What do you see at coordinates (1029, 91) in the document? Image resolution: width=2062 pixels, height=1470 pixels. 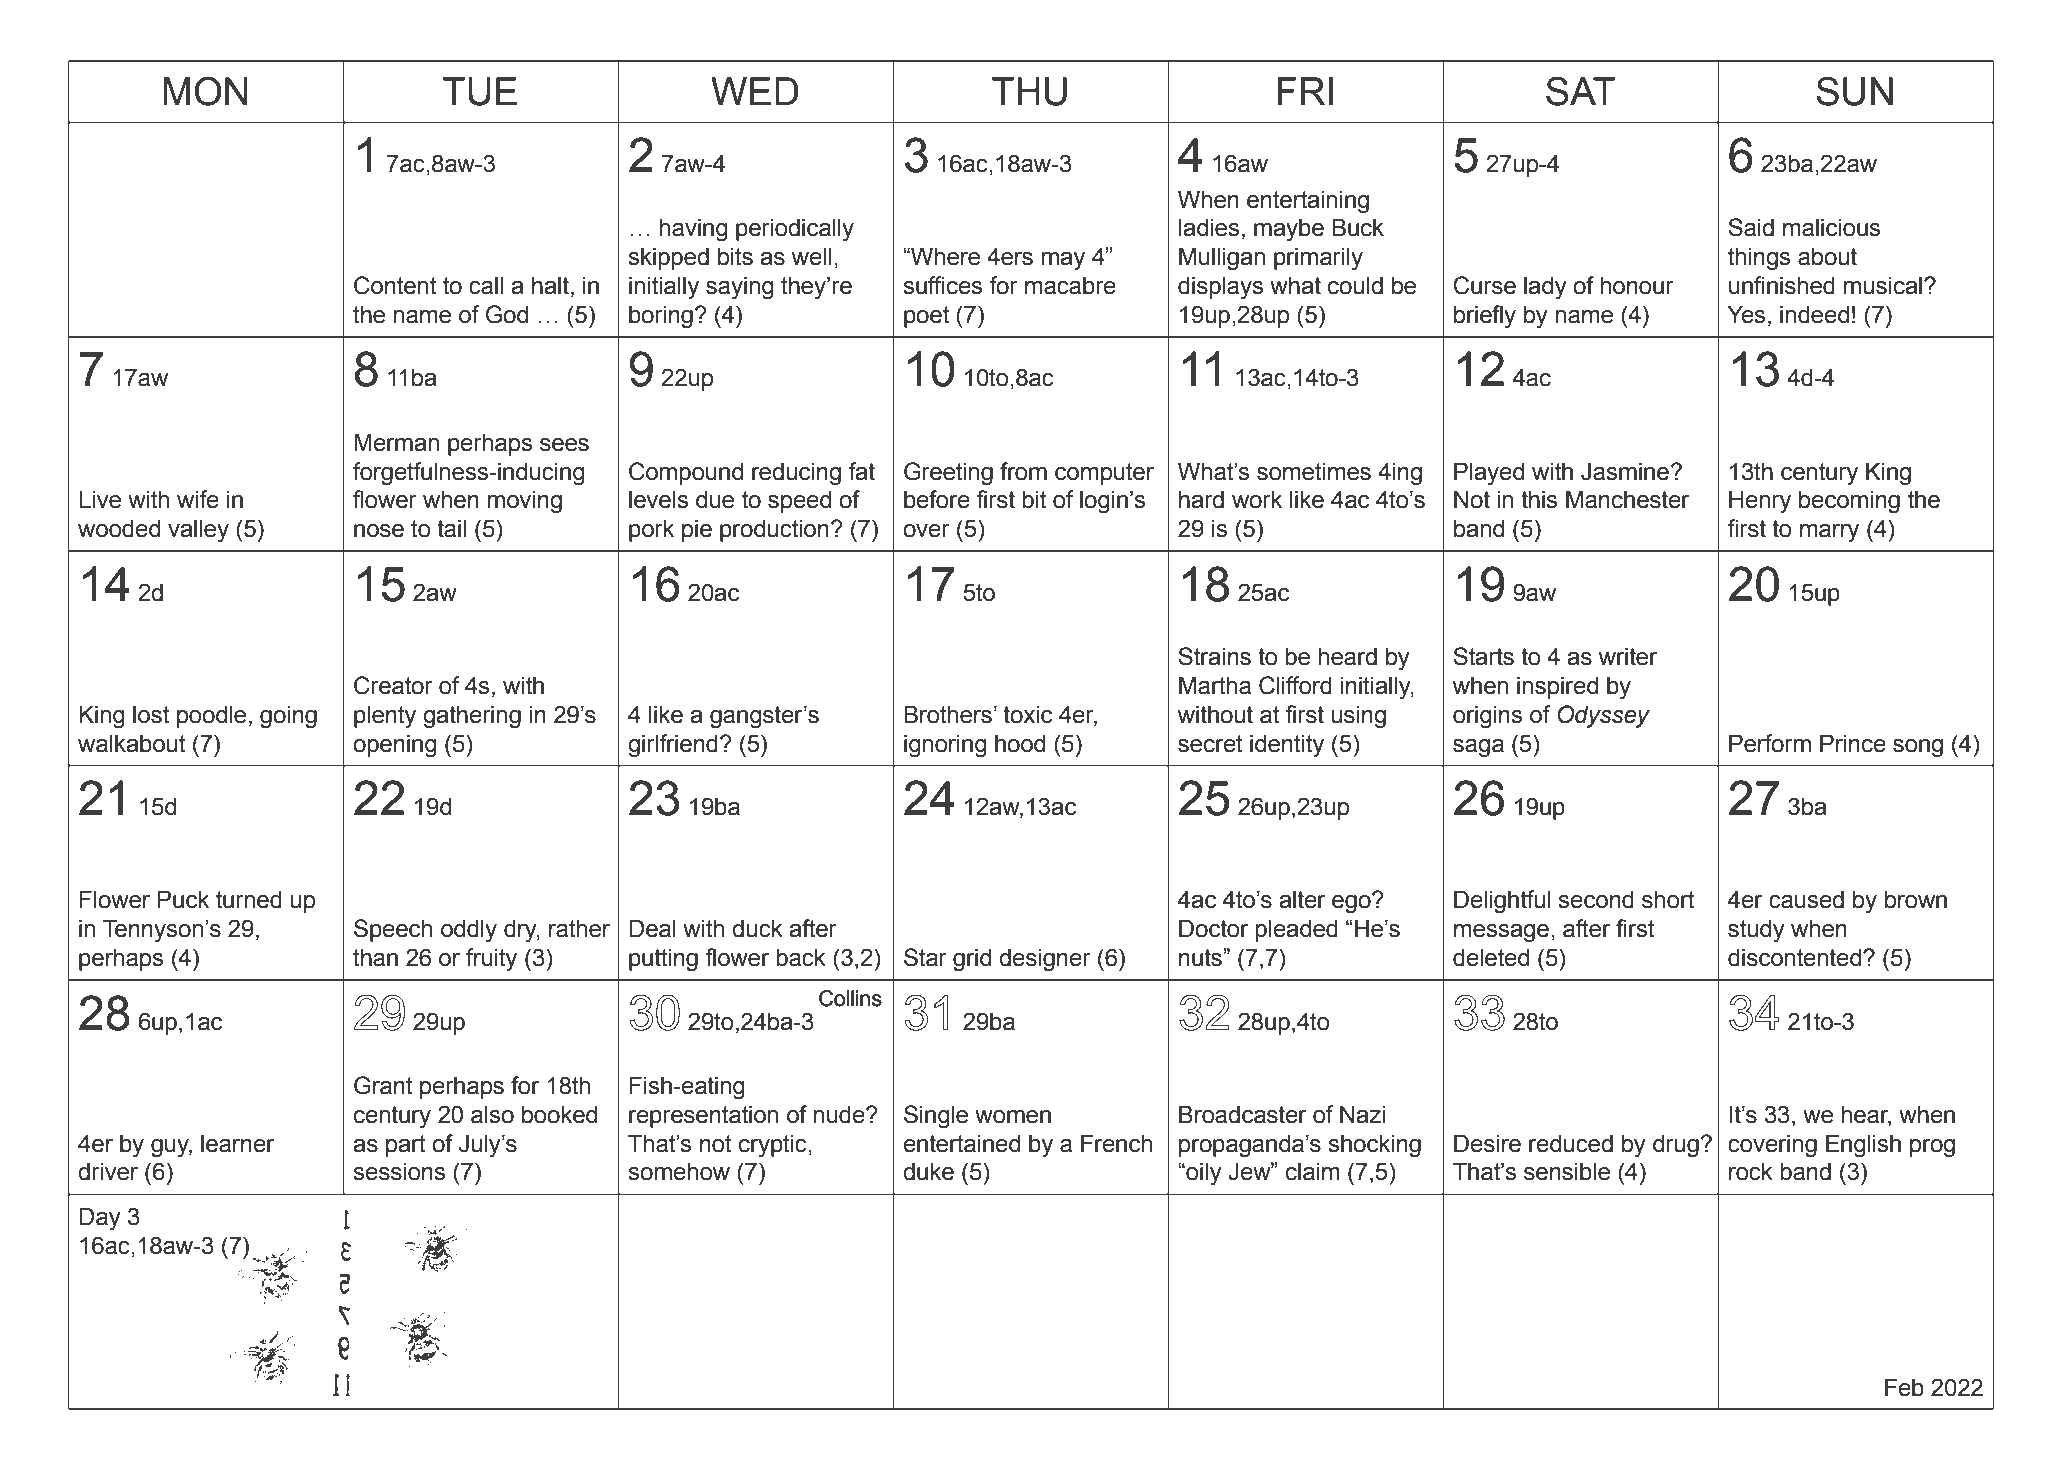 I see `THU` at bounding box center [1029, 91].
